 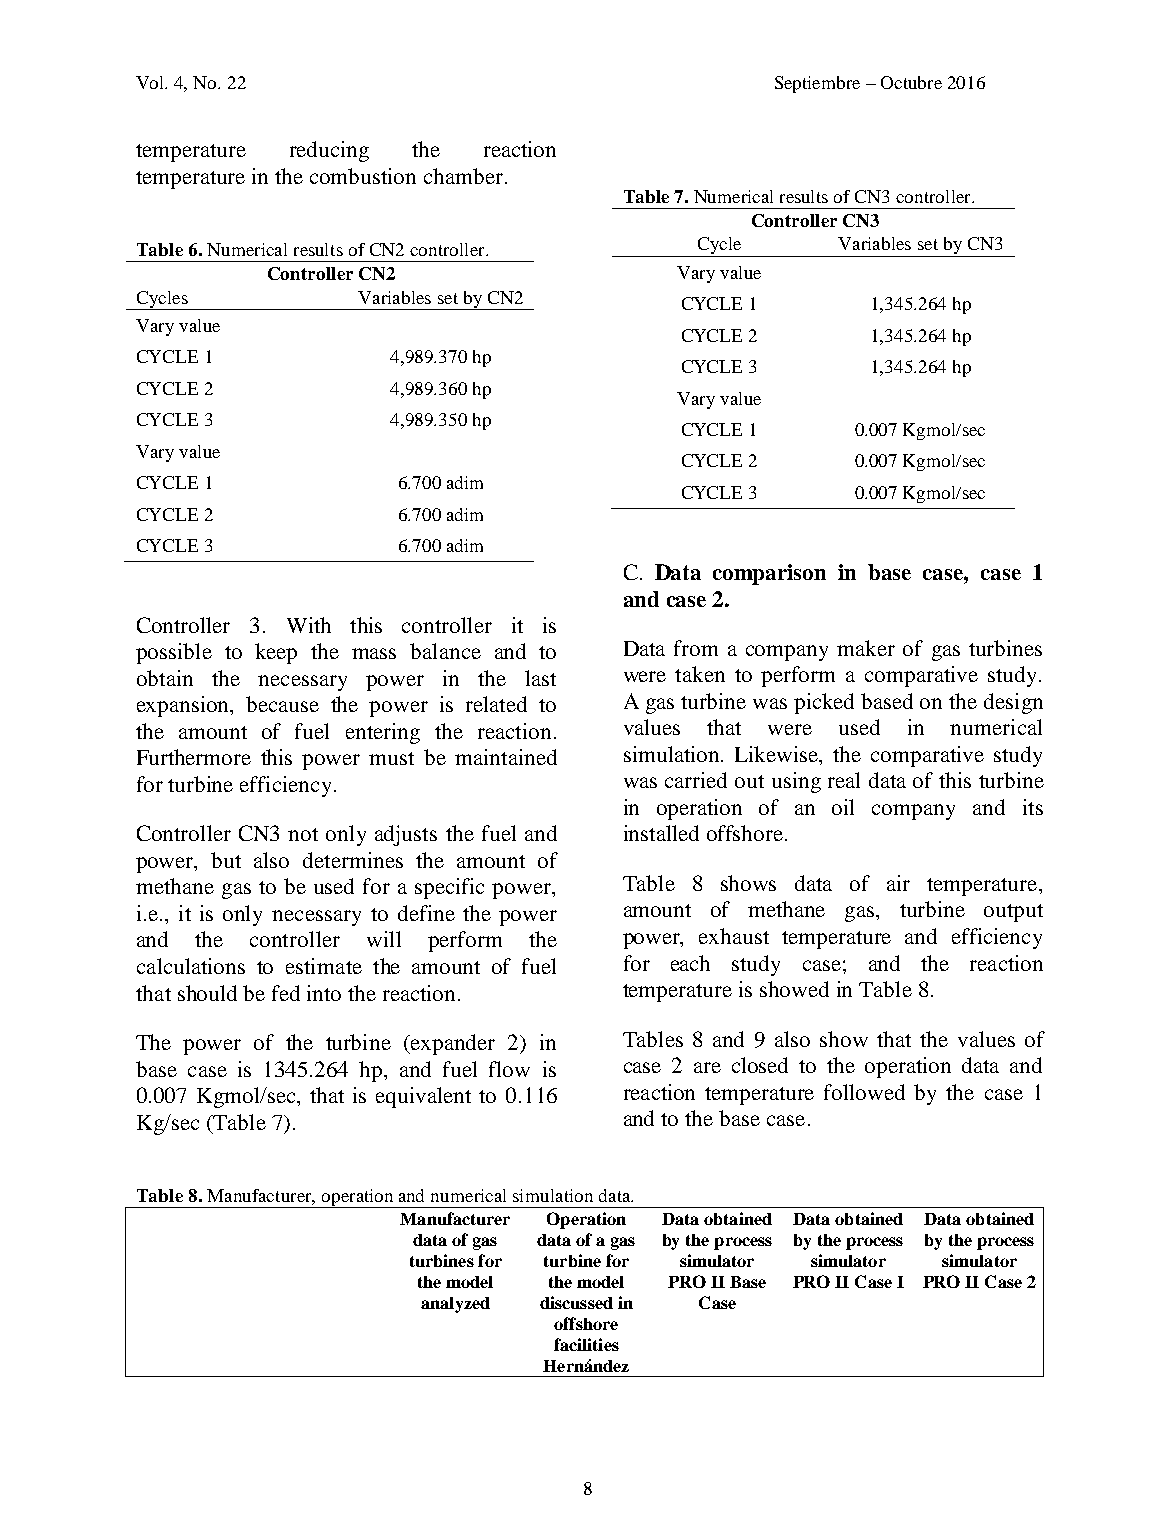 I want to click on analyzed, so click(x=455, y=1305).
